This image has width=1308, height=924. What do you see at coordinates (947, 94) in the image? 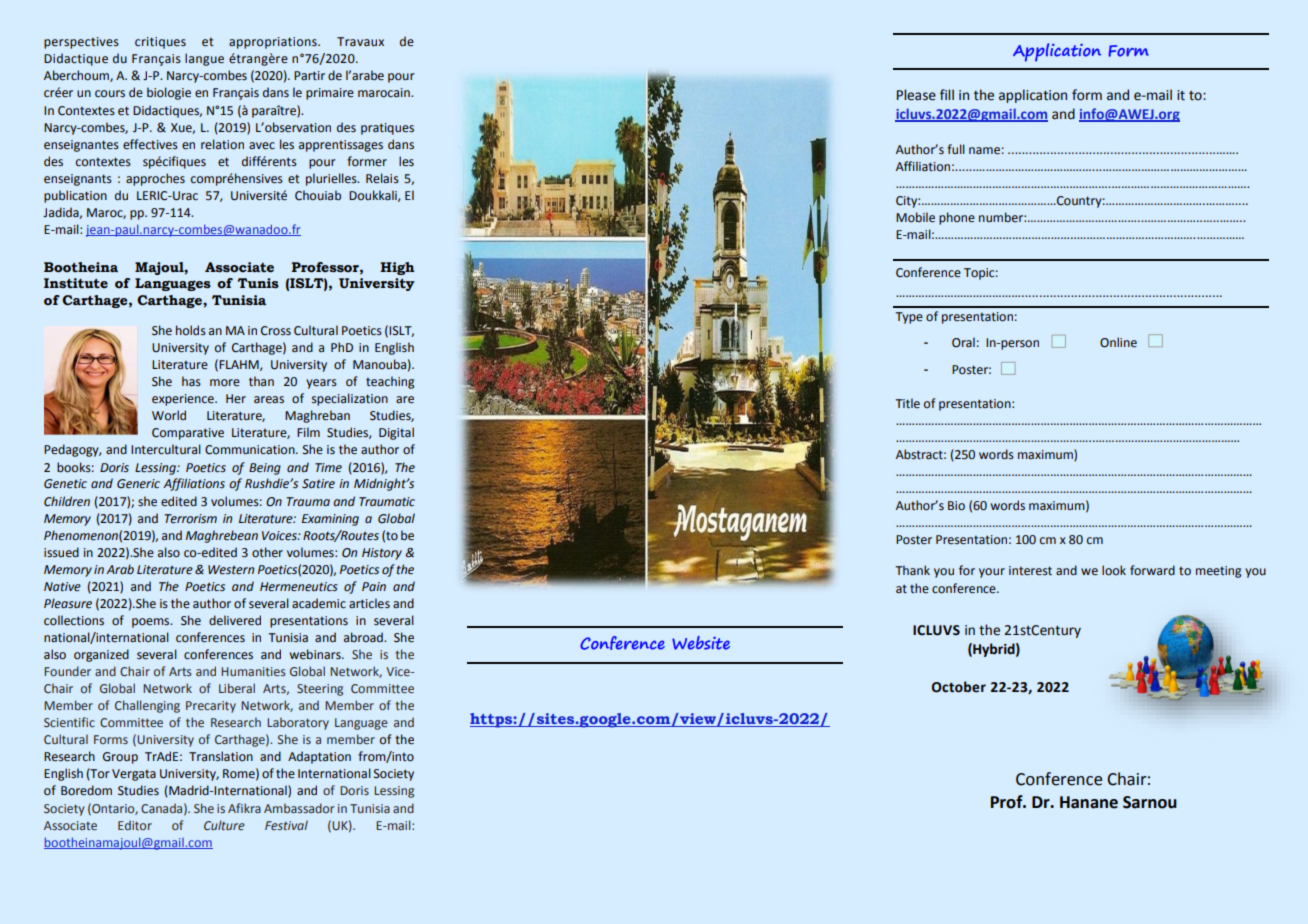
I see `fill` at bounding box center [947, 94].
